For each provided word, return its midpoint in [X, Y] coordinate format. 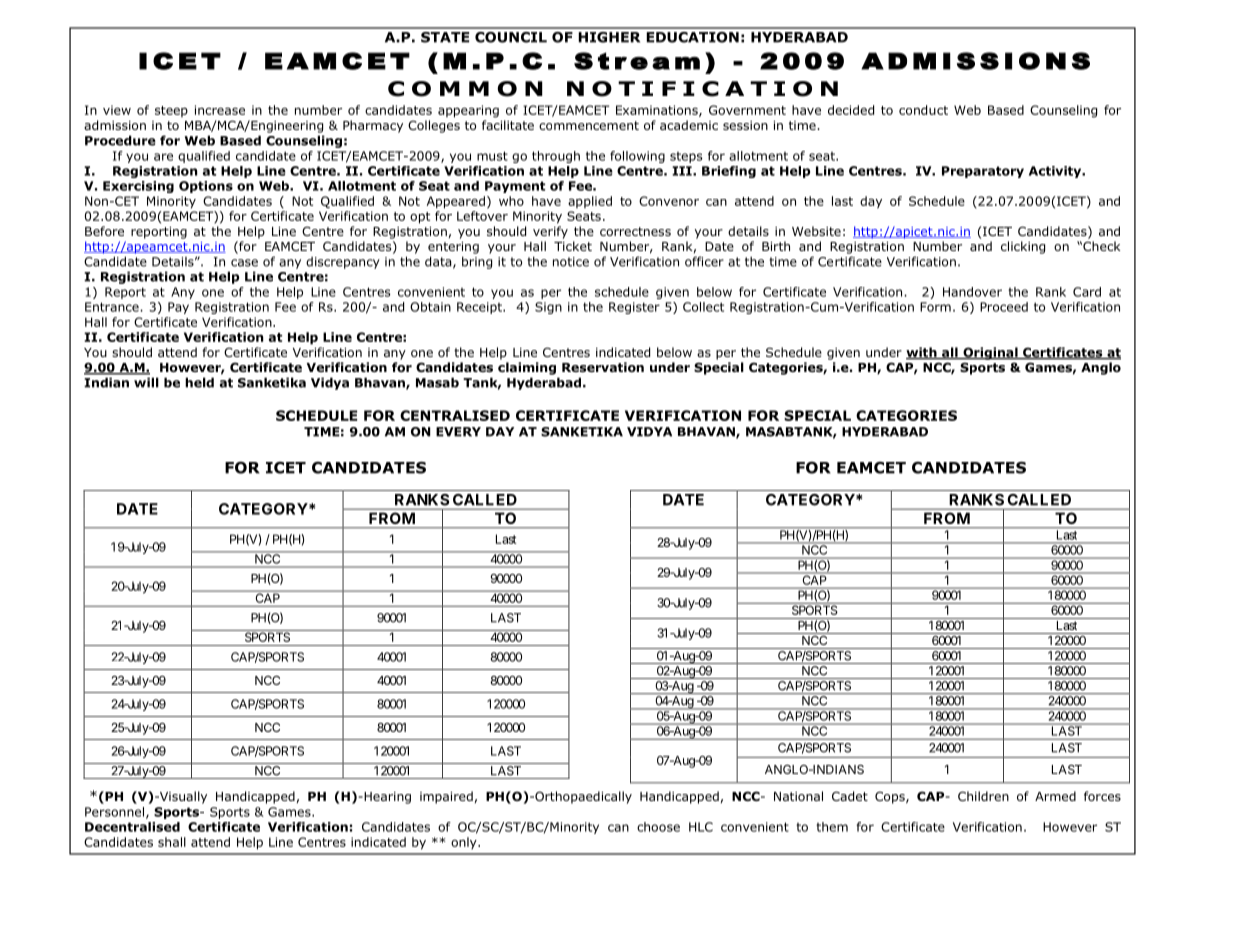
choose [658, 827]
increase [220, 110]
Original [990, 353]
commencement [589, 125]
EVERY [458, 432]
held [199, 382]
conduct [923, 110]
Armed [1055, 796]
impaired [446, 797]
